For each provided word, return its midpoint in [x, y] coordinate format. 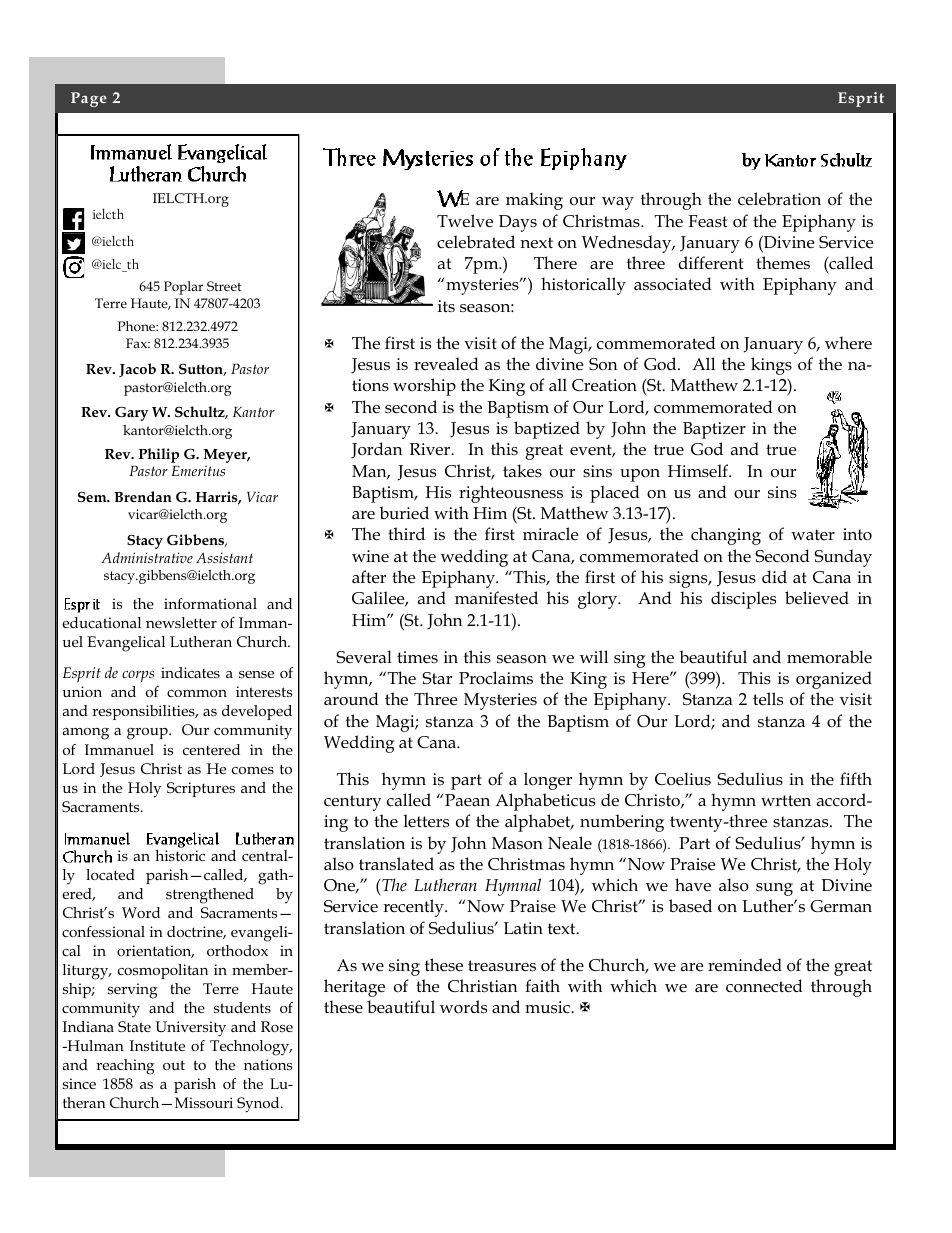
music [548, 1007]
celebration [779, 199]
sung [774, 889]
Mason [517, 843]
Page [89, 99]
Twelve [465, 221]
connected [764, 986]
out [174, 1065]
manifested [496, 597]
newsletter [181, 622]
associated [673, 284]
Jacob [137, 370]
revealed [446, 364]
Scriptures [201, 789]
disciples [743, 600]
